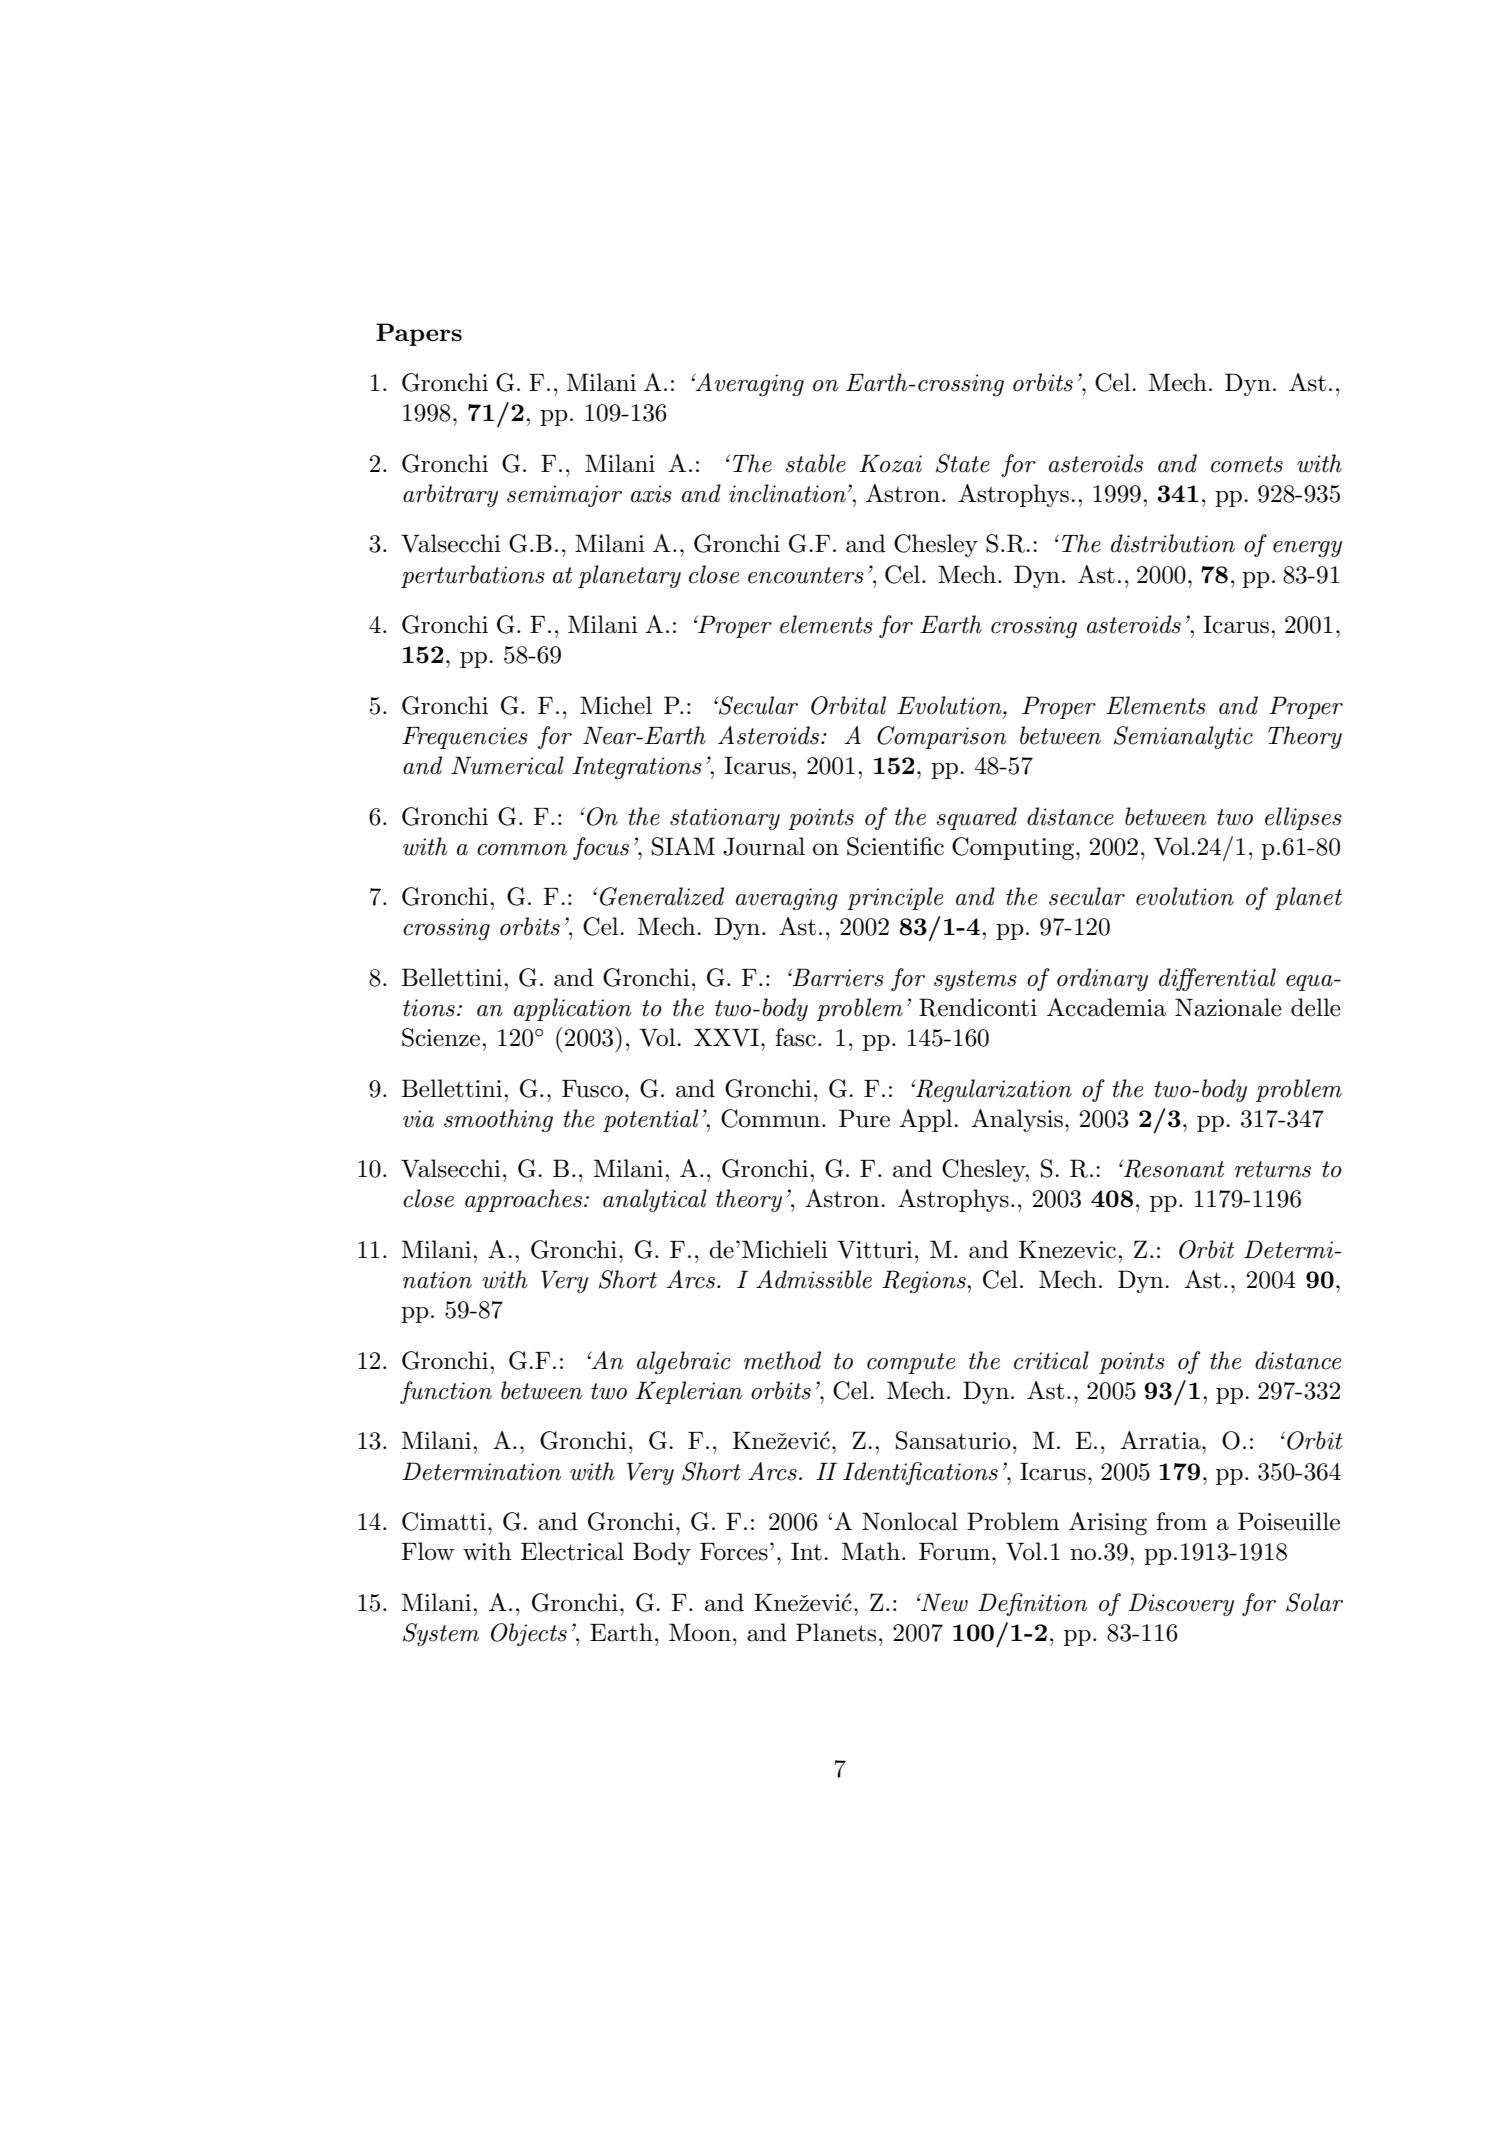 The height and width of the screenshot is (2129, 1505). I want to click on common, so click(522, 850).
